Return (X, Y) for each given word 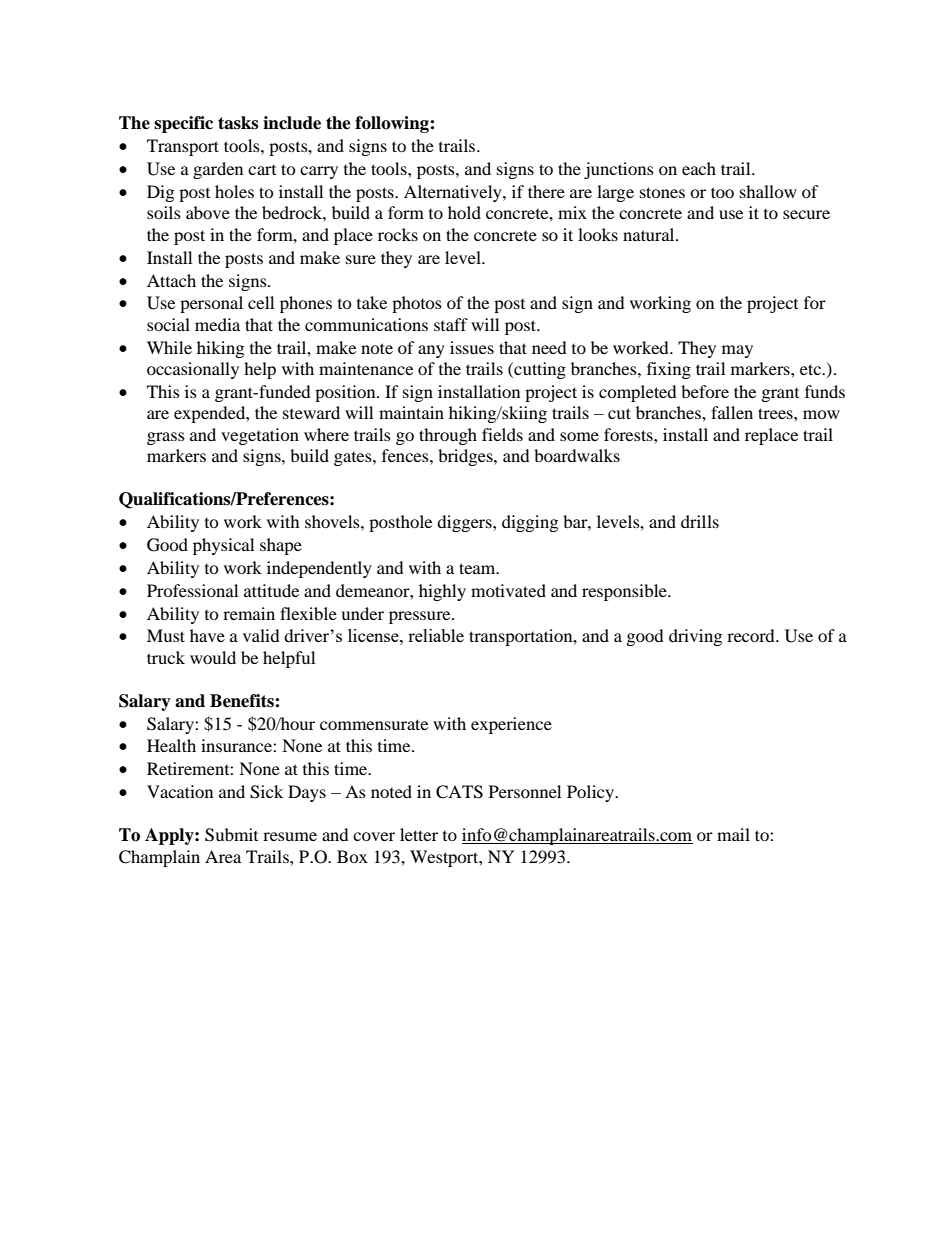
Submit (231, 835)
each (699, 168)
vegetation (260, 436)
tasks (238, 123)
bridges (466, 457)
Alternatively (454, 193)
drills (700, 521)
